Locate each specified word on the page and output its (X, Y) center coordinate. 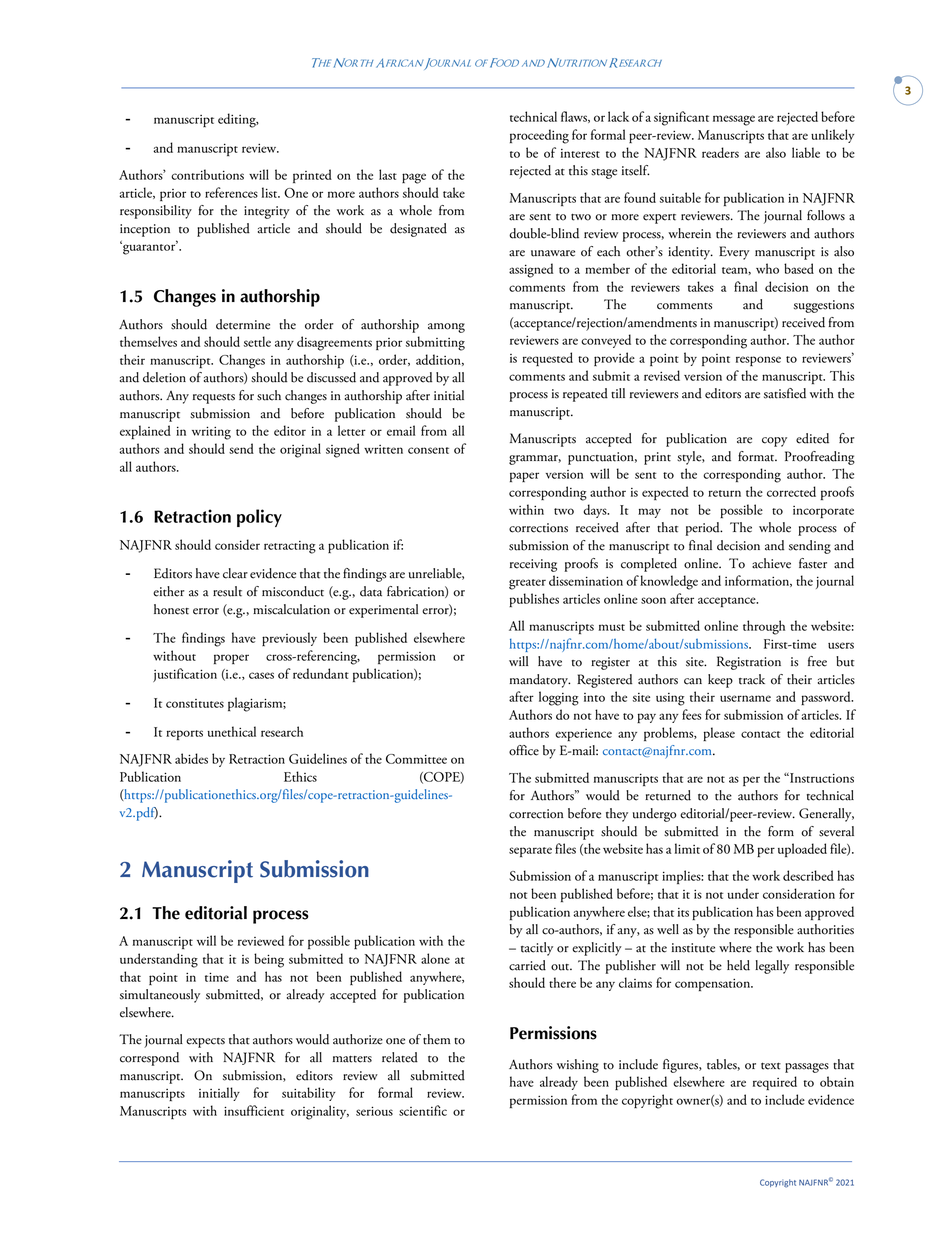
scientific (423, 1110)
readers (720, 152)
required (775, 1083)
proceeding (539, 136)
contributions (207, 174)
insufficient (254, 1110)
